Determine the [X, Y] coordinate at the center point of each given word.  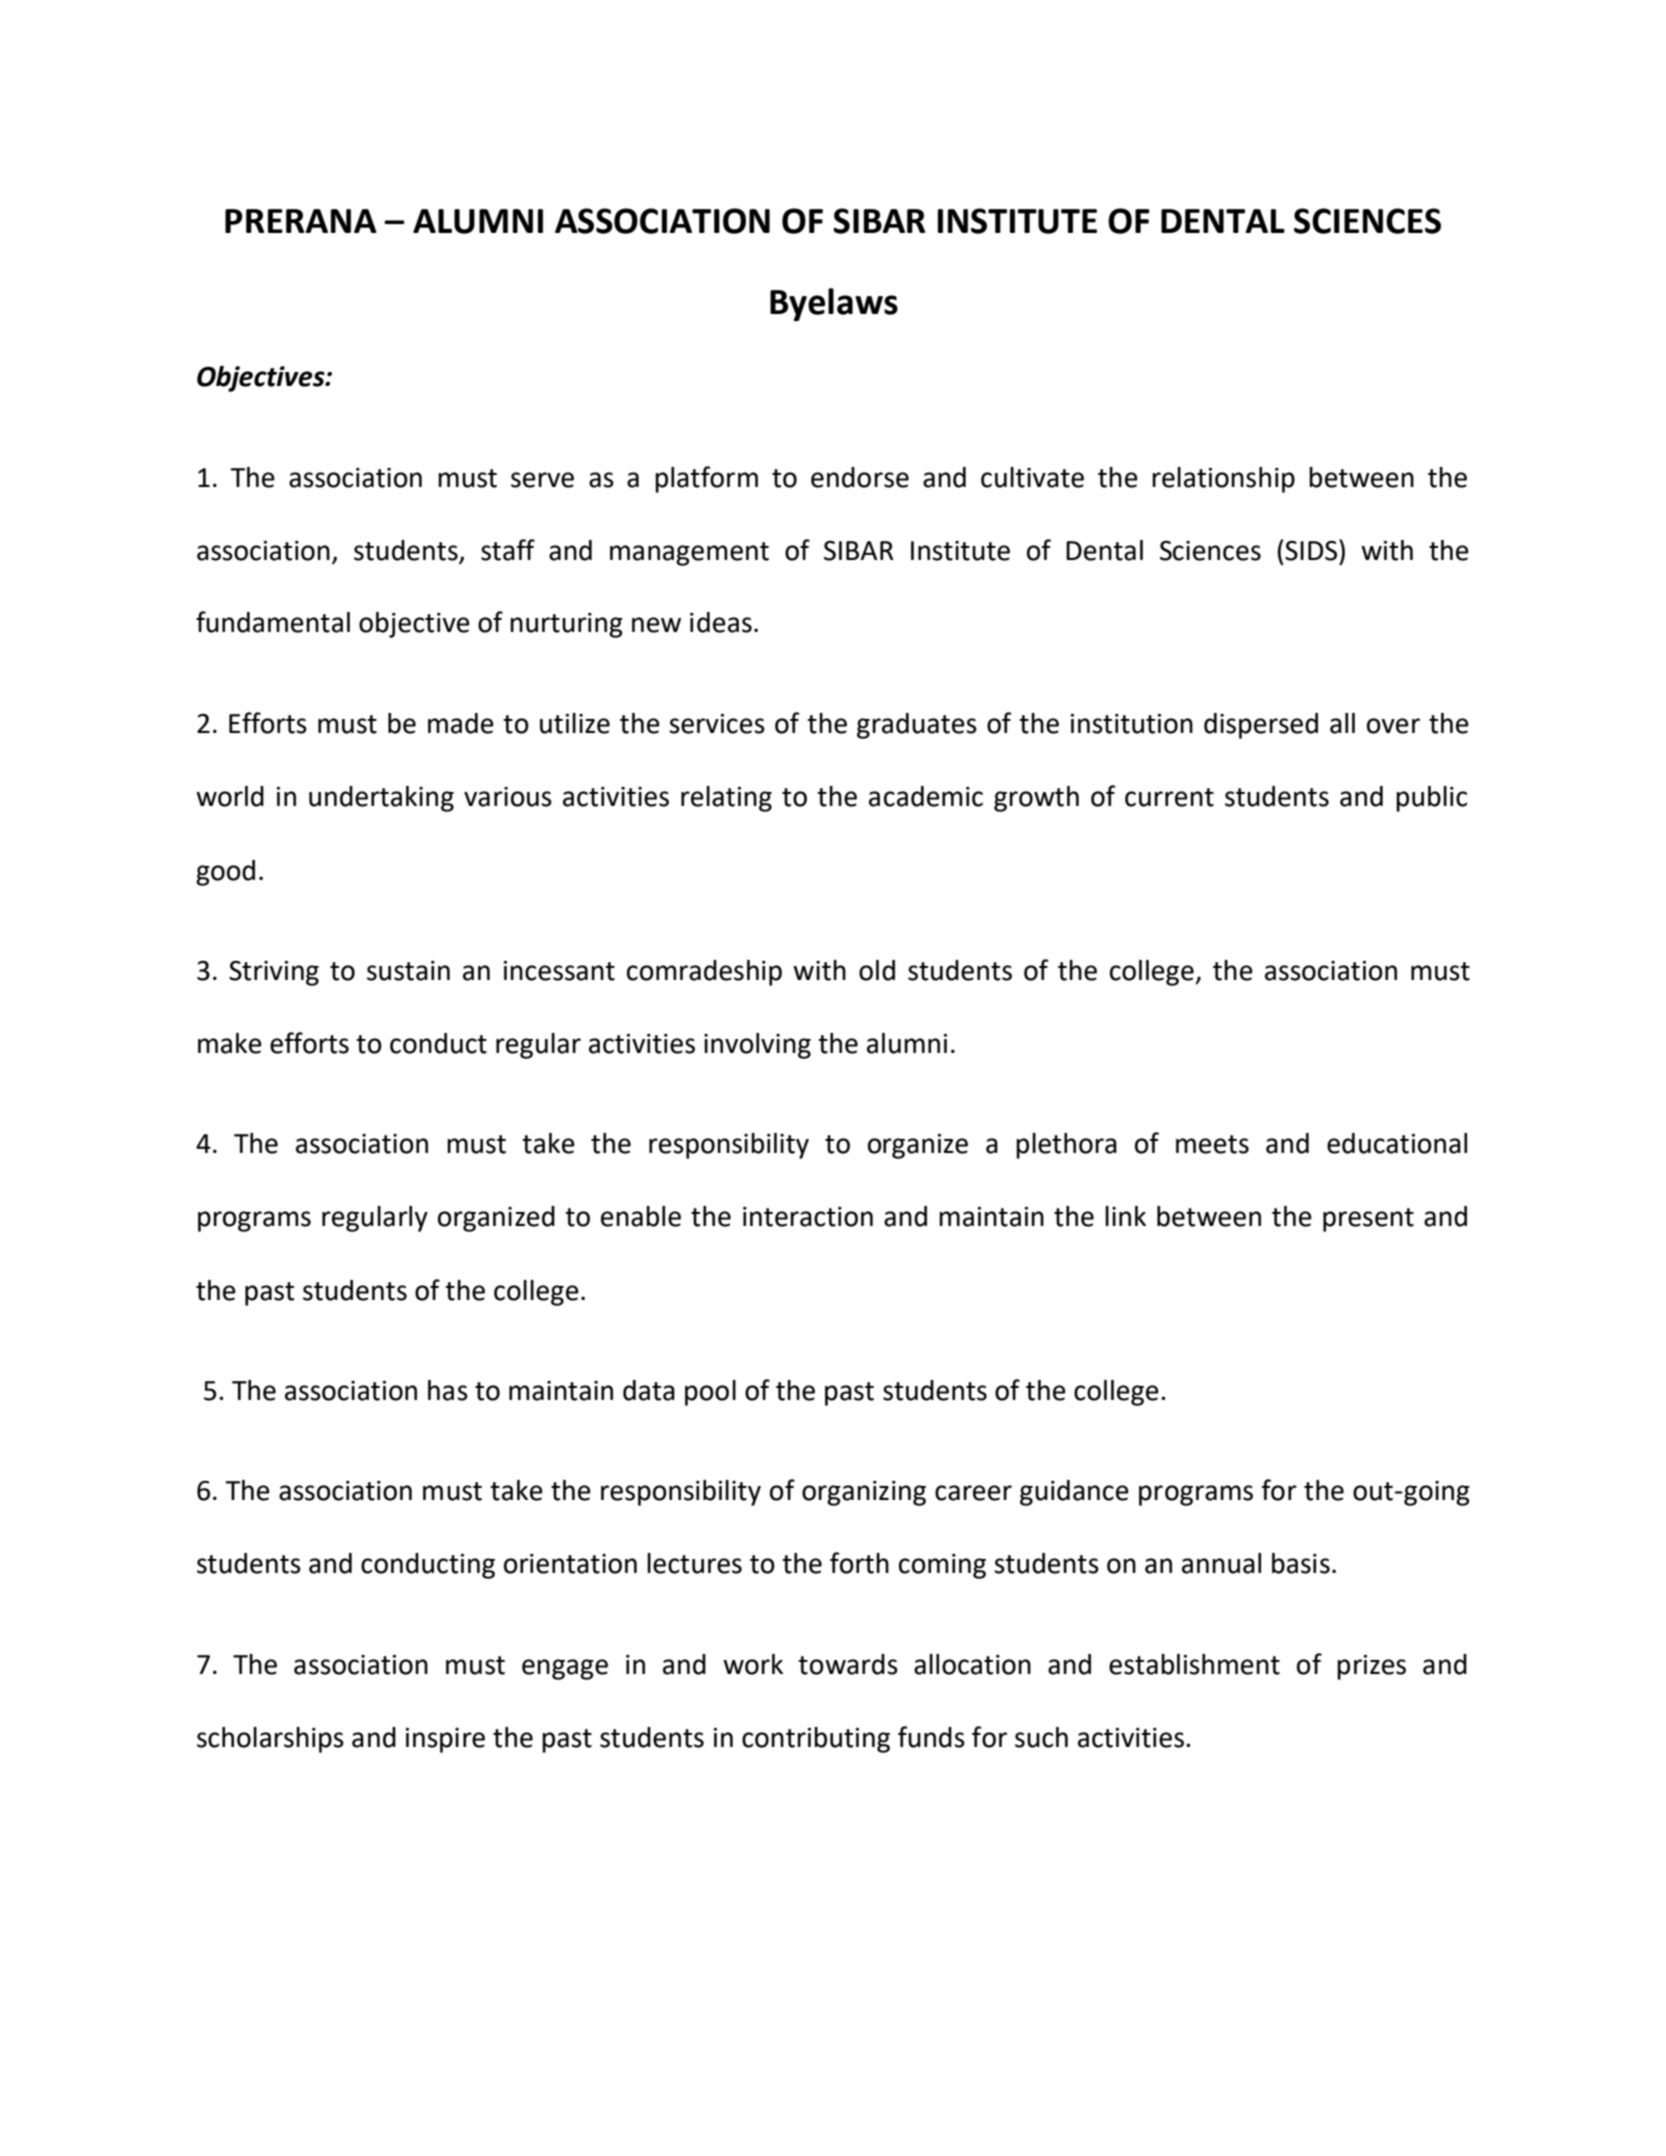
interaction [808, 1217]
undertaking [381, 799]
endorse [860, 477]
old [877, 970]
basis [1301, 1563]
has [448, 1390]
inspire [445, 1740]
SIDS [1311, 551]
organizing [864, 1493]
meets [1212, 1144]
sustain [408, 971]
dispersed [1261, 726]
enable [641, 1216]
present [1368, 1220]
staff [508, 550]
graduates [917, 726]
